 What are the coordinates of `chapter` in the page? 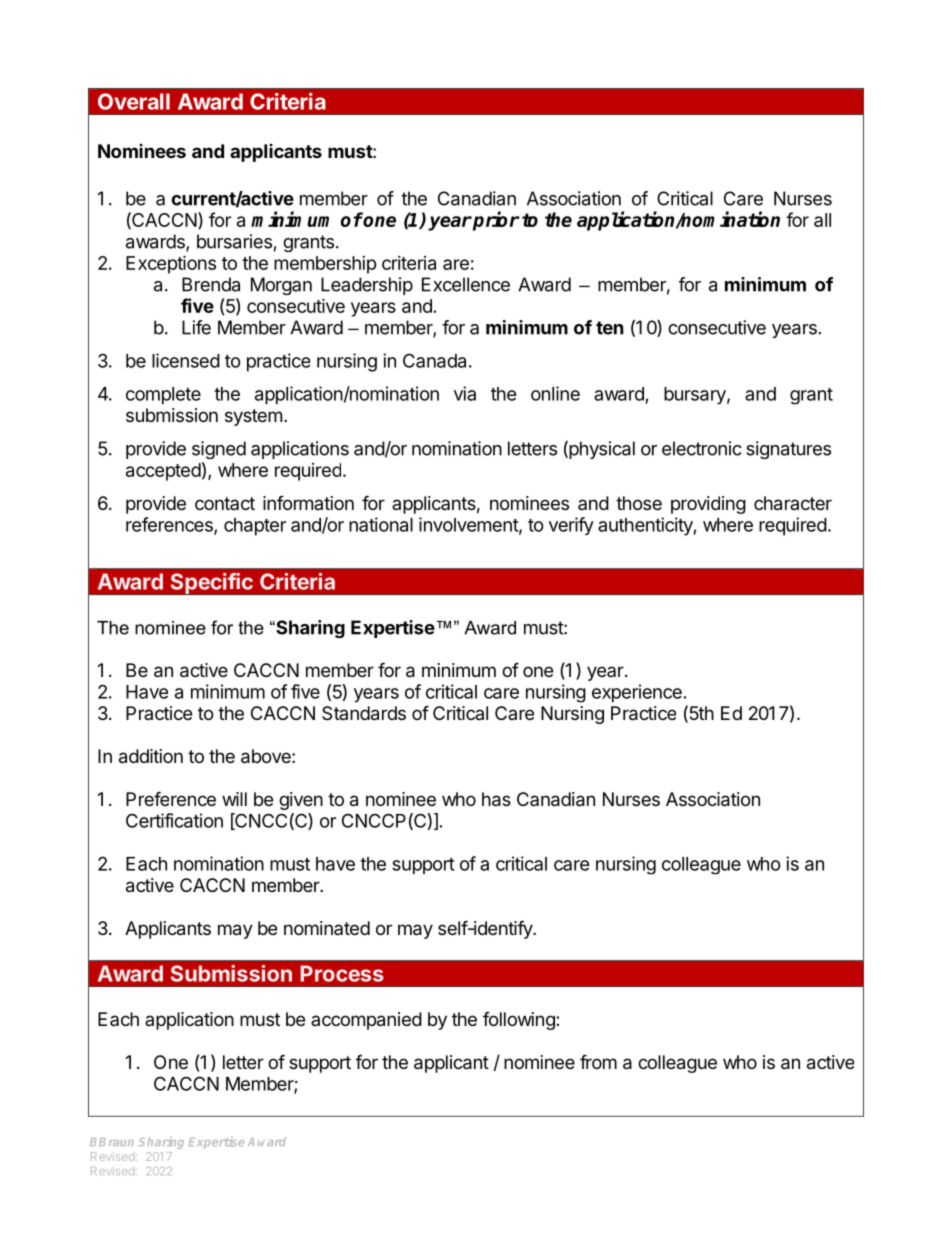 It's located at (255, 527).
